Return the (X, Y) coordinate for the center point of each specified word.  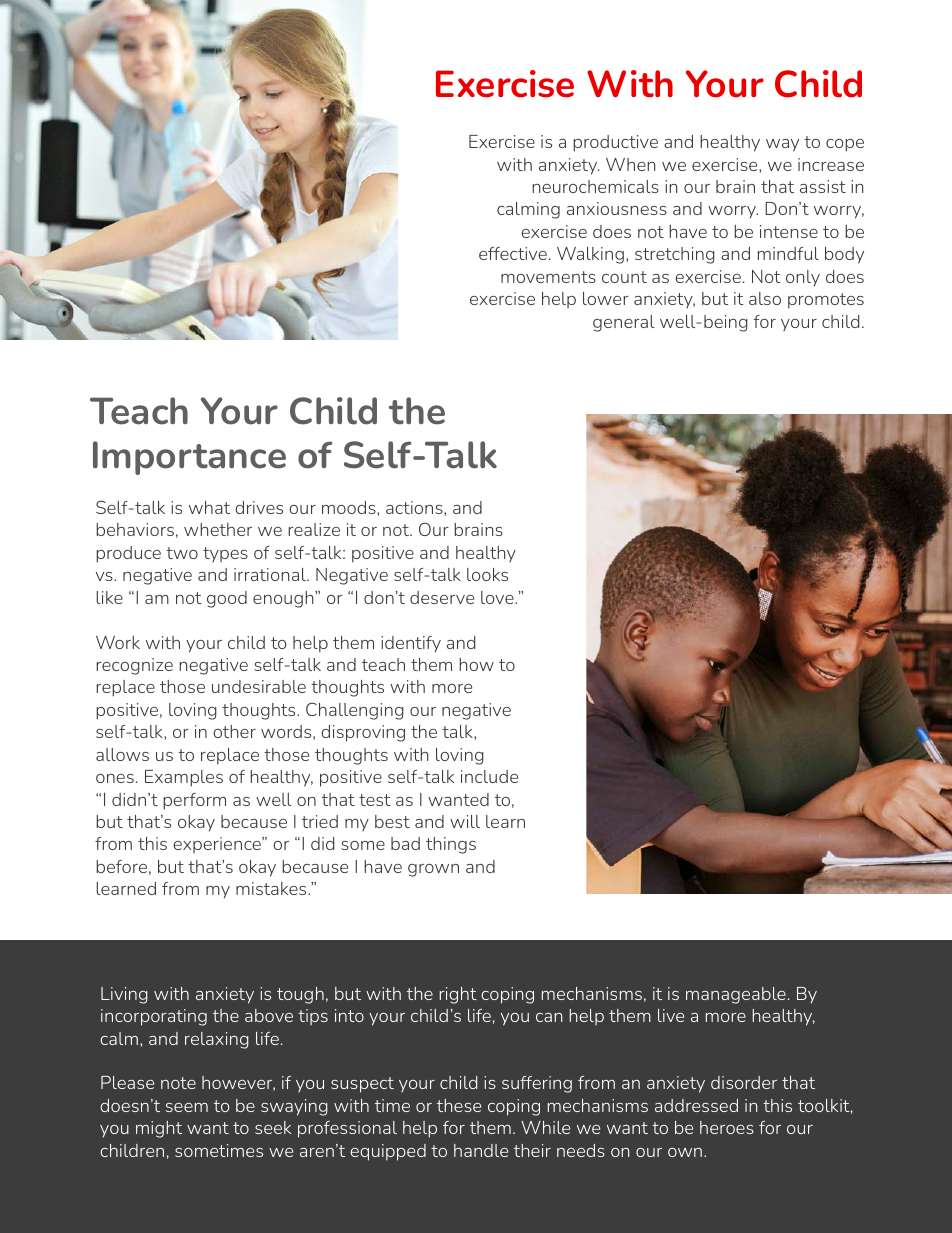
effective (513, 253)
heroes (727, 1127)
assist (823, 186)
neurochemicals (595, 186)
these (459, 1105)
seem (187, 1107)
